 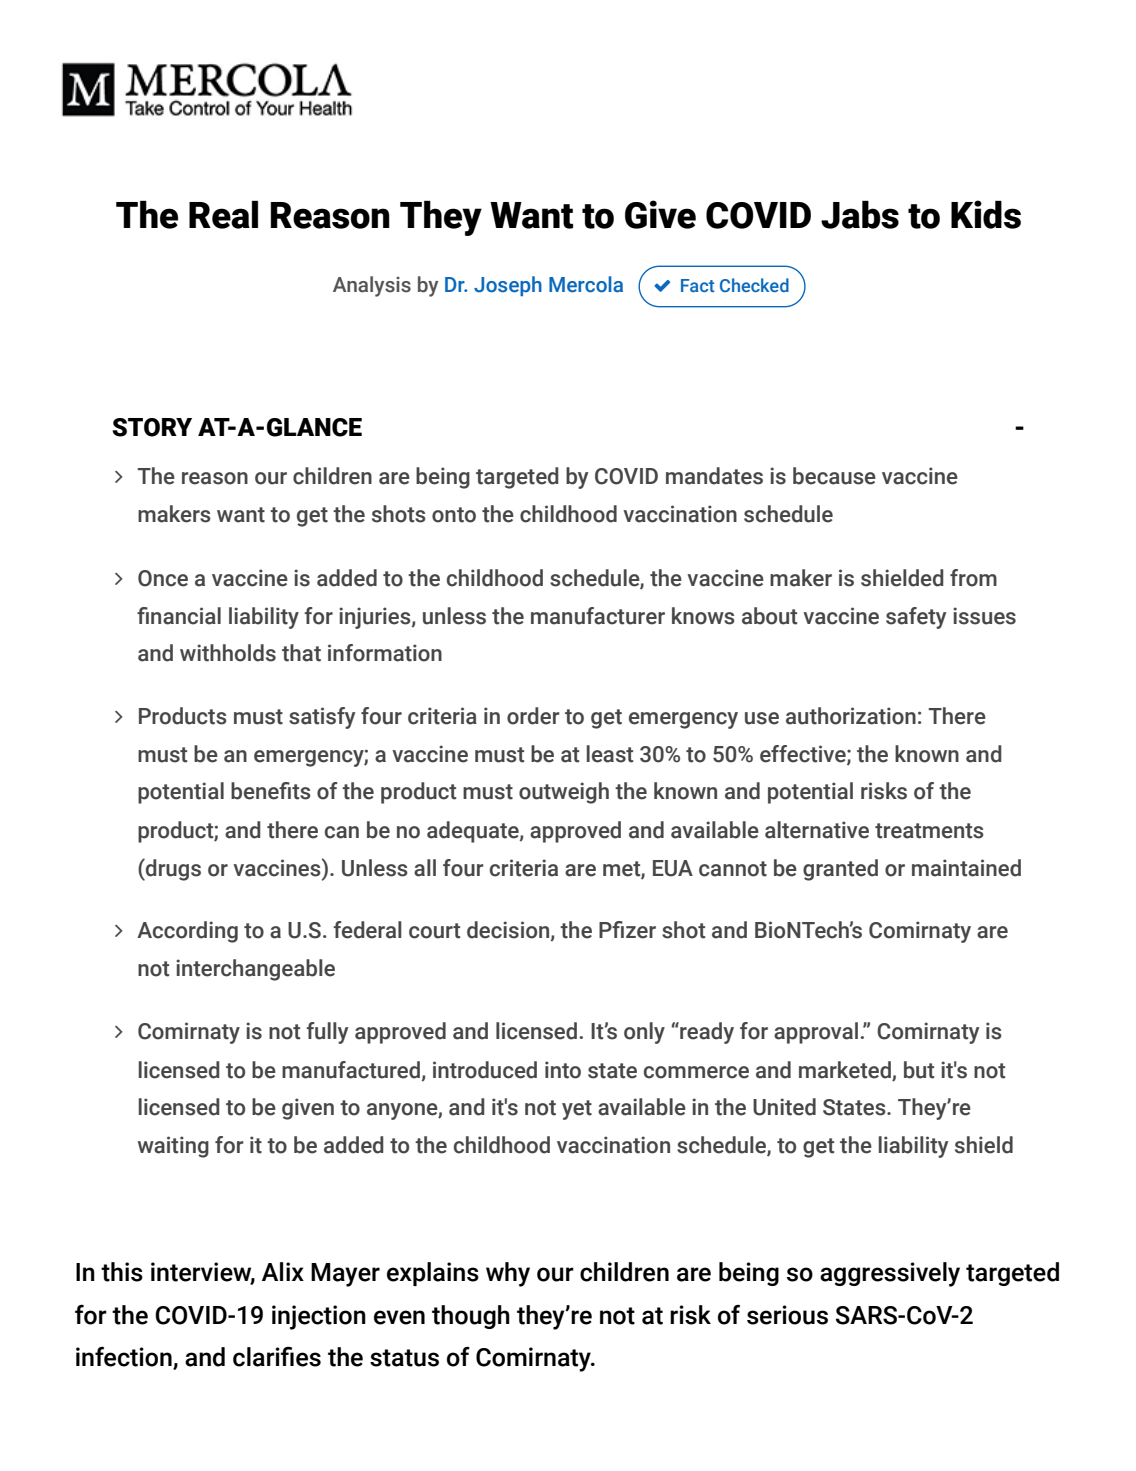 What do you see at coordinates (929, 831) in the screenshot?
I see `treatments` at bounding box center [929, 831].
